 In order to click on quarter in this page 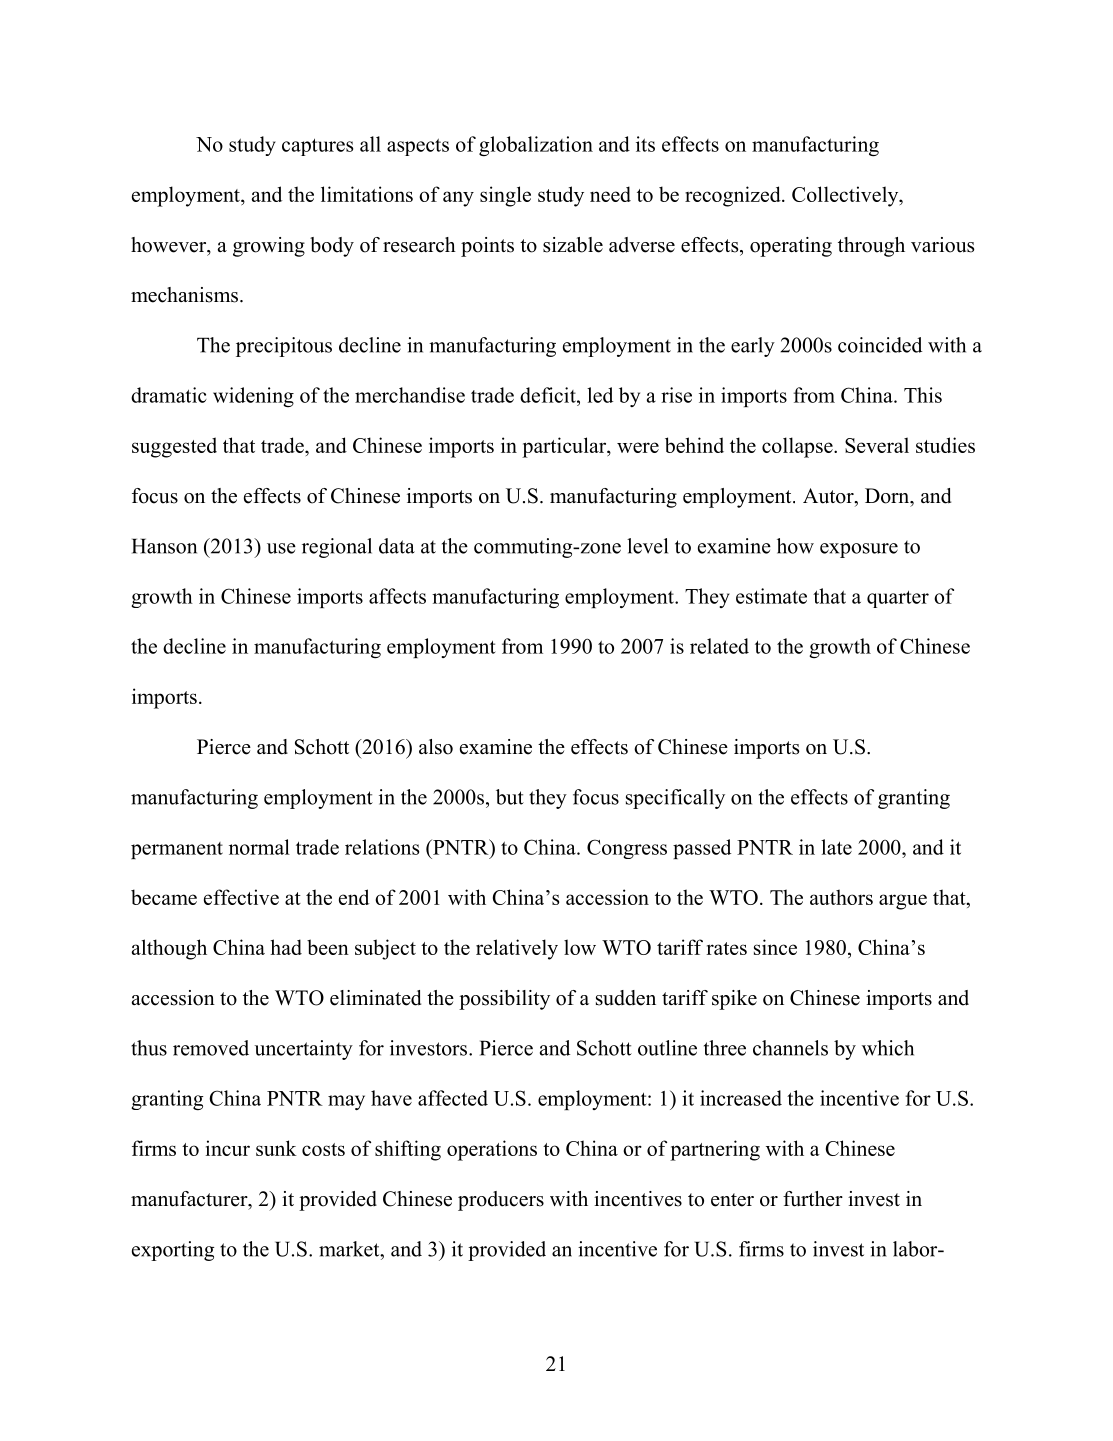, I will do `click(898, 599)`.
